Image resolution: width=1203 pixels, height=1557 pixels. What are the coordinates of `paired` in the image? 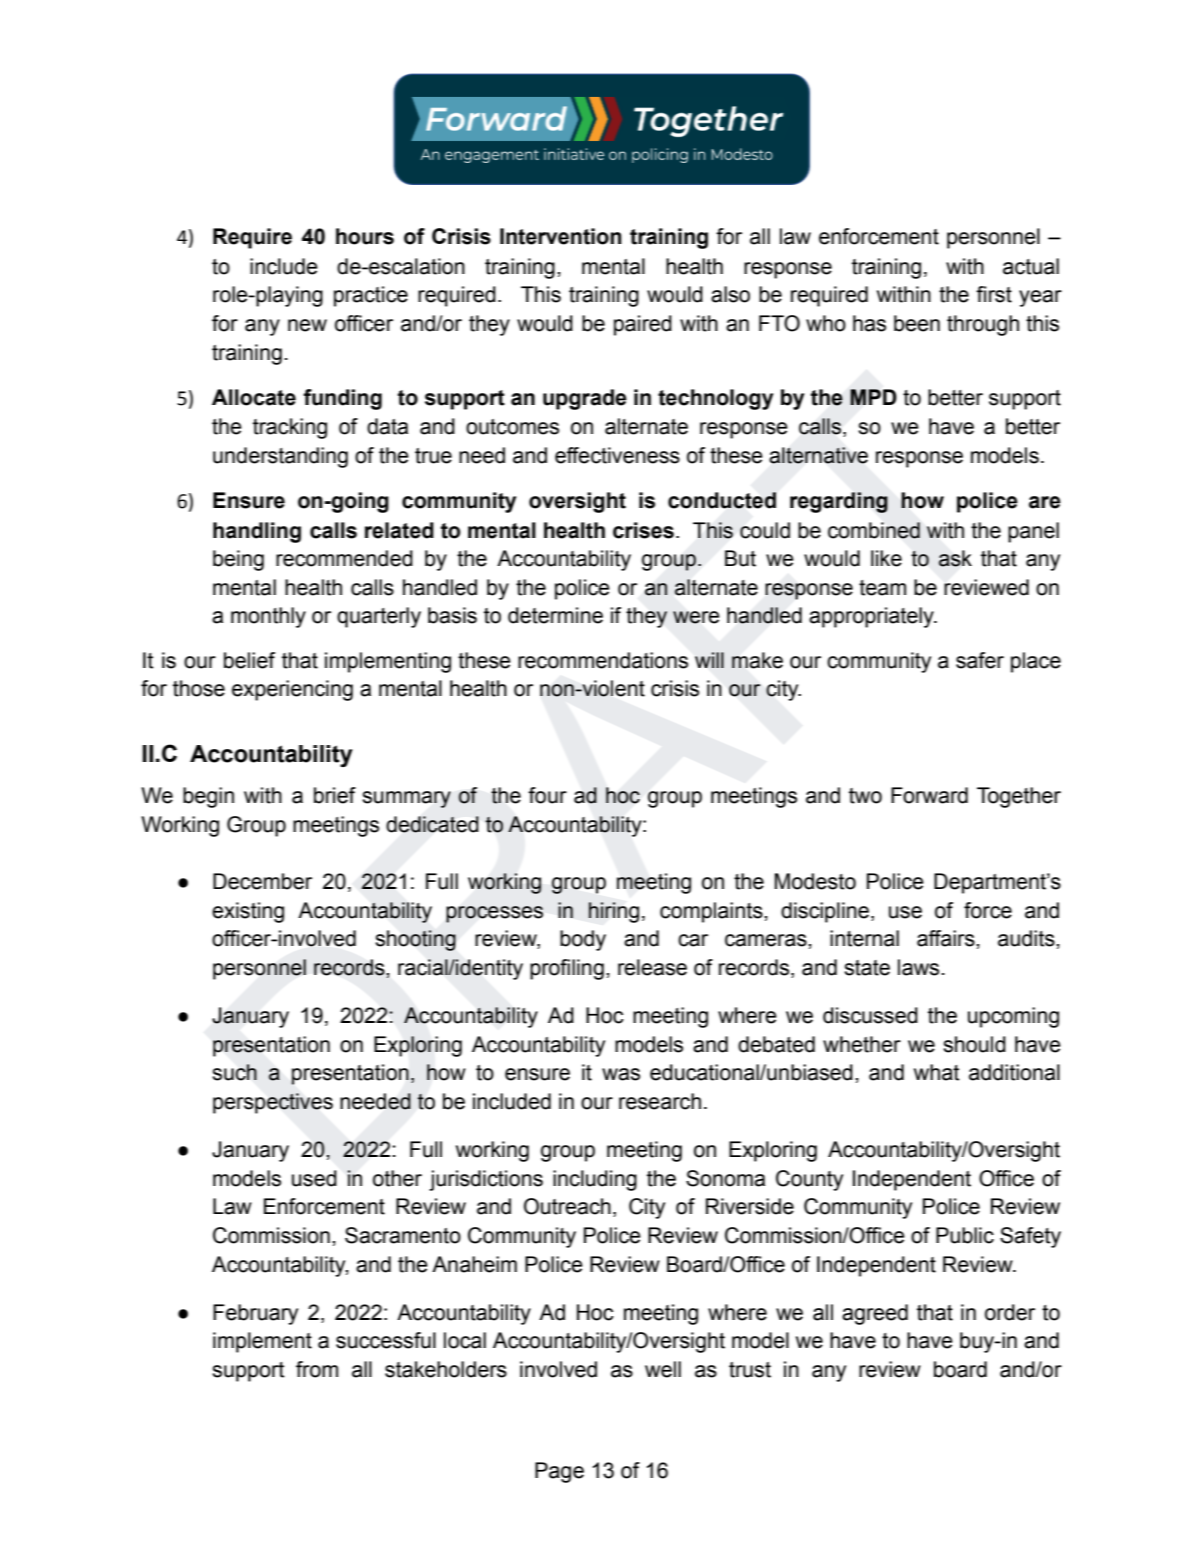 It's located at (643, 325).
